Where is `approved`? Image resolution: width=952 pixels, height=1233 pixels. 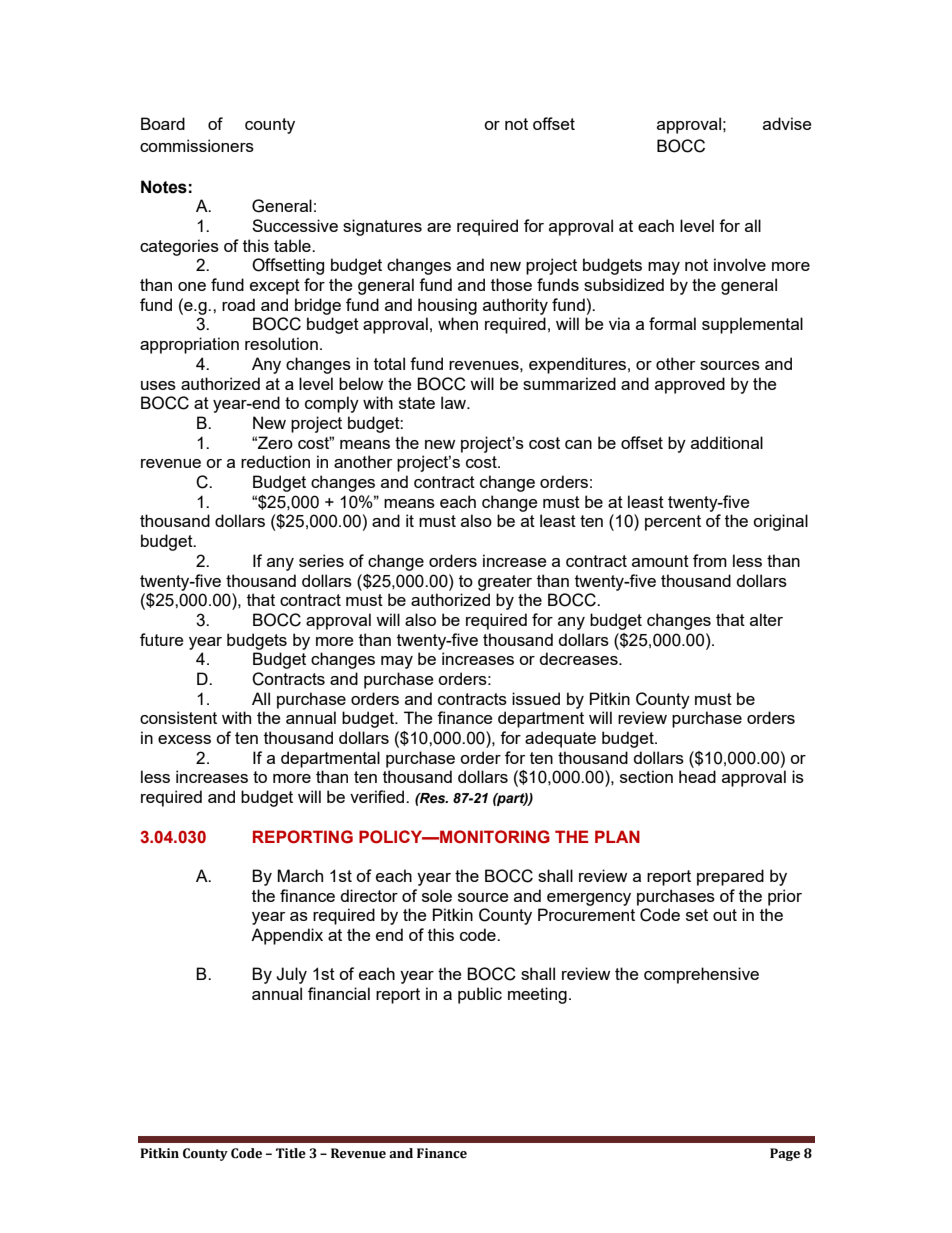
approved is located at coordinates (690, 385).
